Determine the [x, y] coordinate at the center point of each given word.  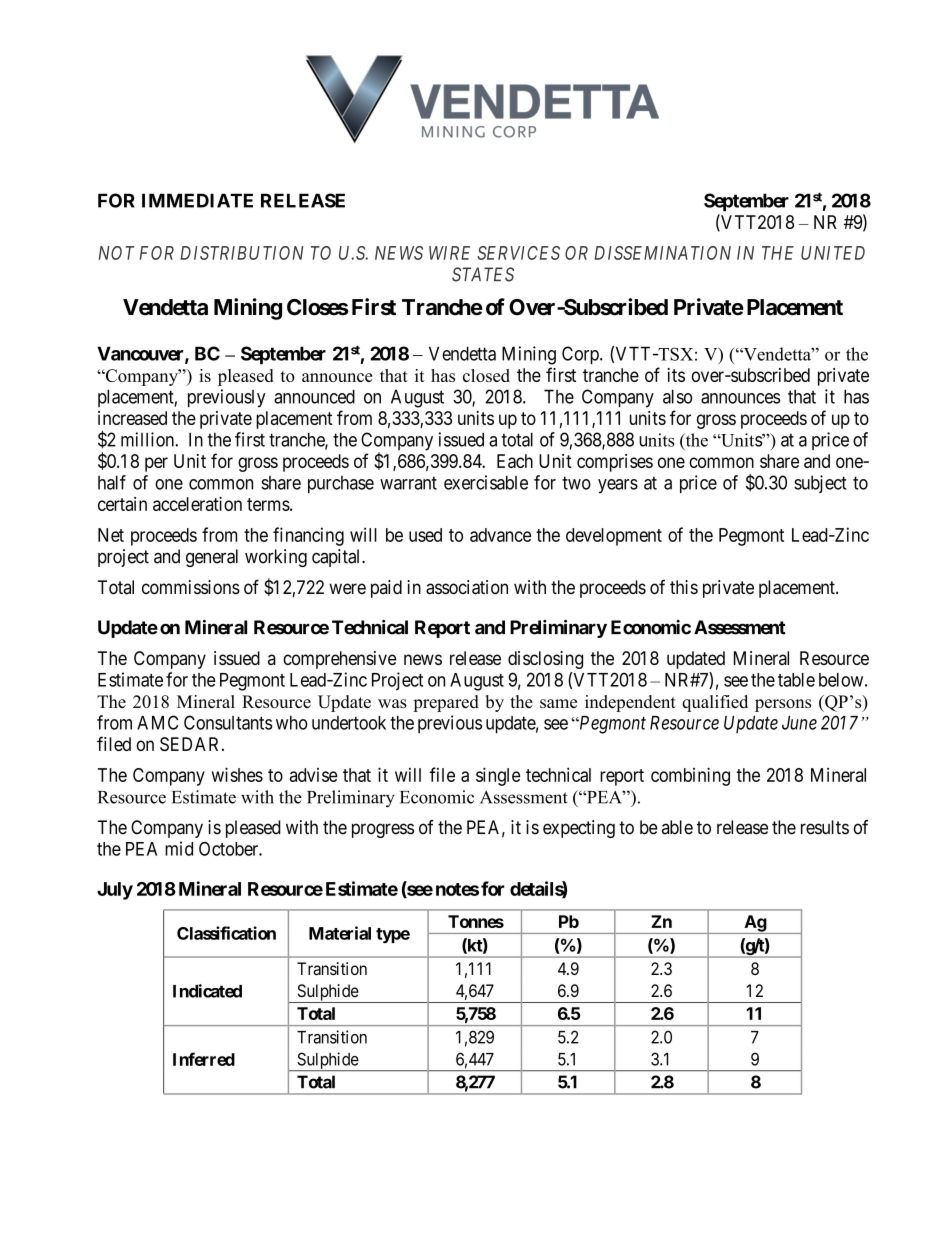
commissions [191, 587]
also [677, 396]
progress [383, 830]
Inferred [204, 1059]
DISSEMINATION [663, 253]
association [467, 587]
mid [179, 848]
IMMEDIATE [197, 200]
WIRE [449, 253]
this [684, 587]
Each [515, 461]
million [148, 439]
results [825, 827]
